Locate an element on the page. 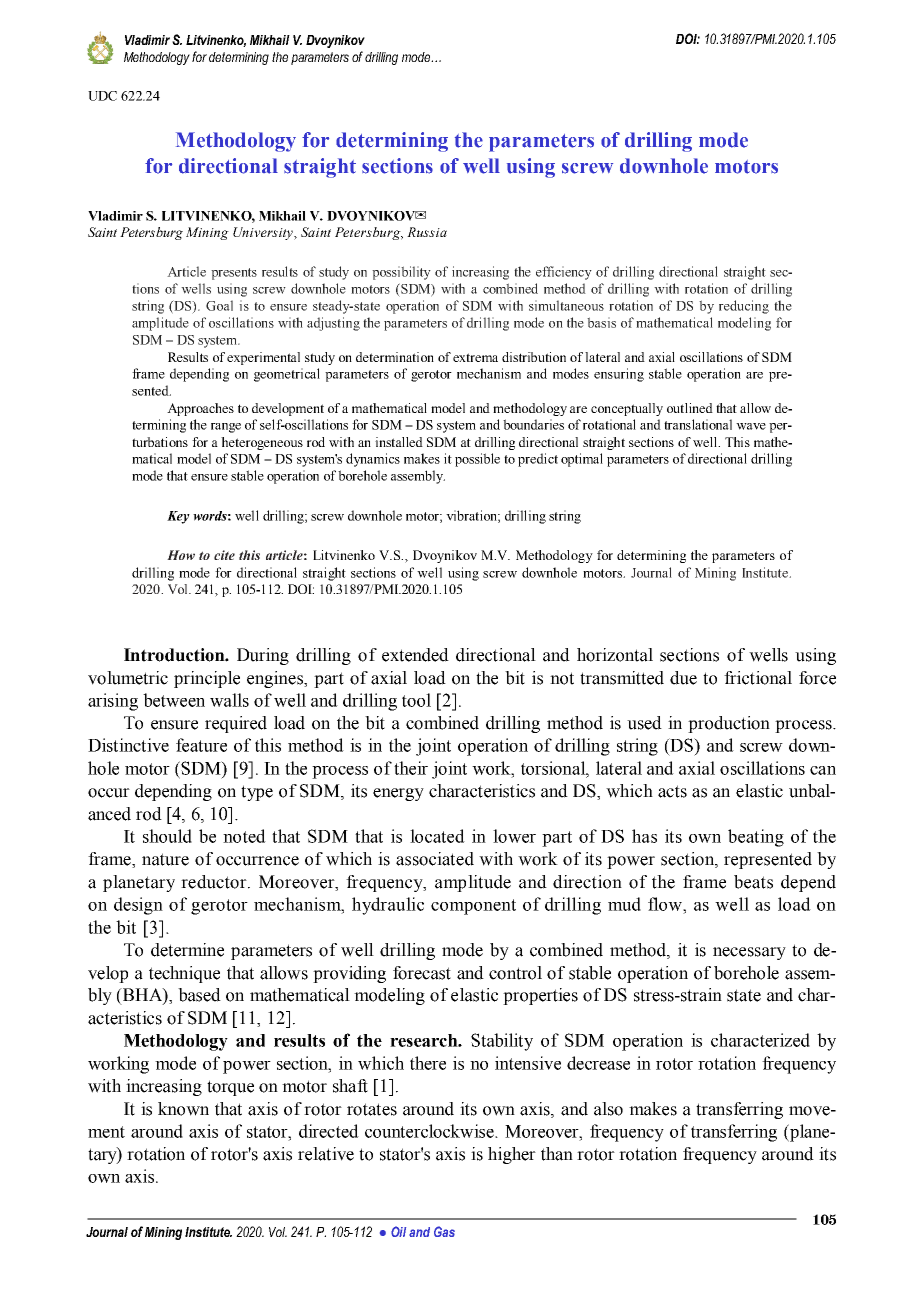 The height and width of the image is (1308, 924). Russia is located at coordinates (427, 232).
